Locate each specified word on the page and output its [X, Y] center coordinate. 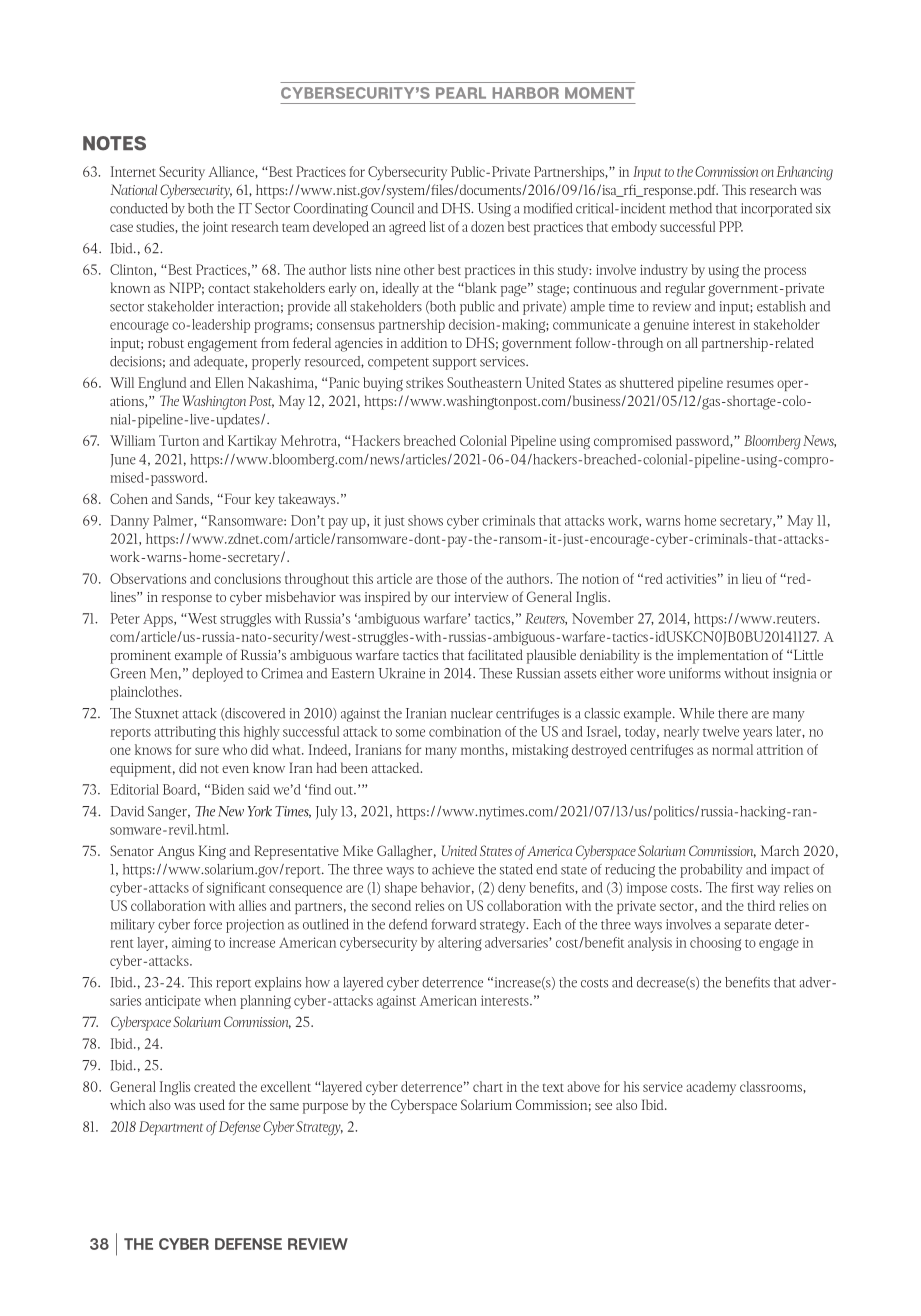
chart [488, 1086]
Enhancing [805, 173]
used [212, 1104]
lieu [752, 578]
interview [481, 597]
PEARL [461, 93]
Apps [159, 620]
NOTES [114, 143]
